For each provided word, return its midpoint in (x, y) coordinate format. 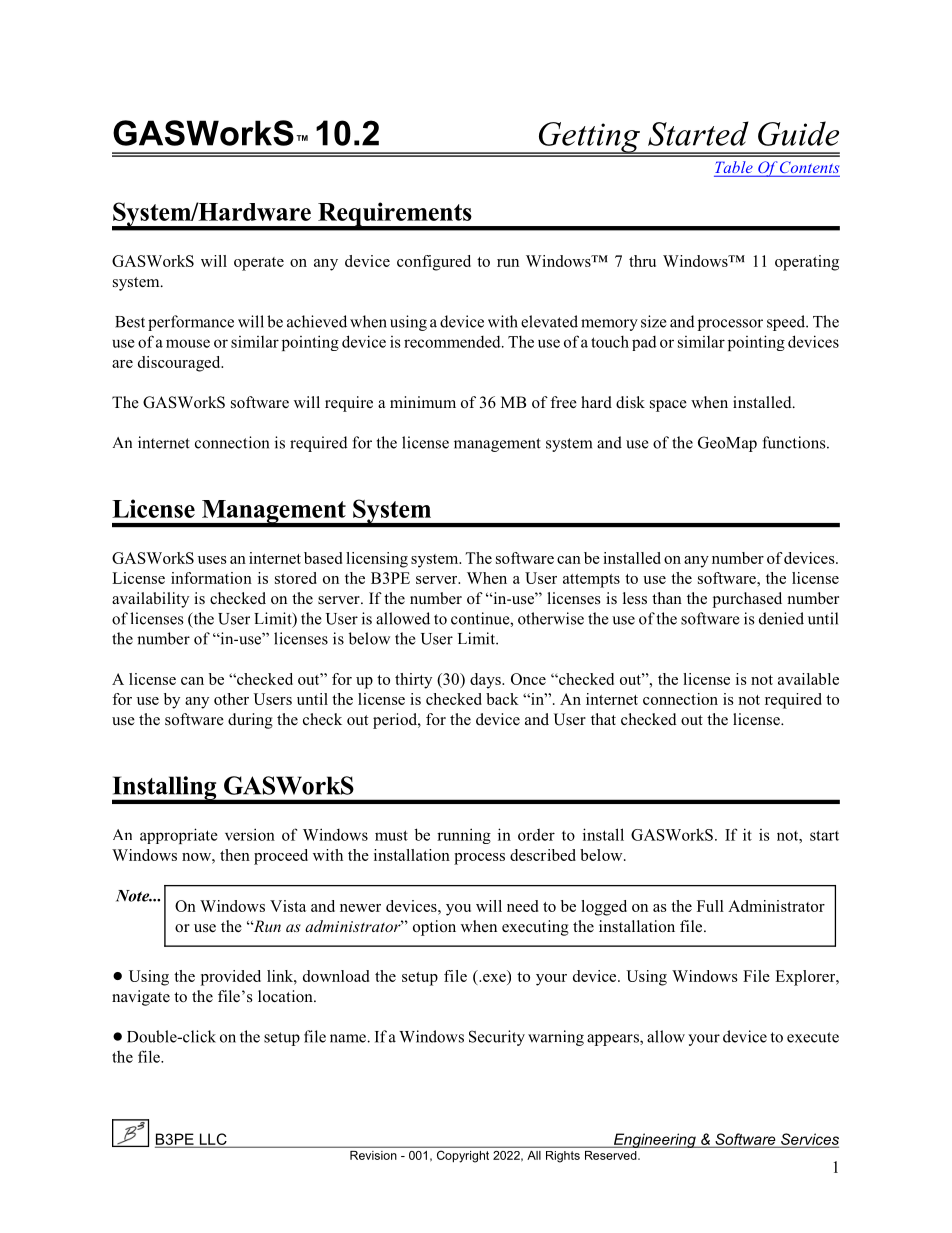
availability (150, 600)
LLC (213, 1140)
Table (734, 168)
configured (434, 263)
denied (781, 618)
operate (259, 264)
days (486, 681)
